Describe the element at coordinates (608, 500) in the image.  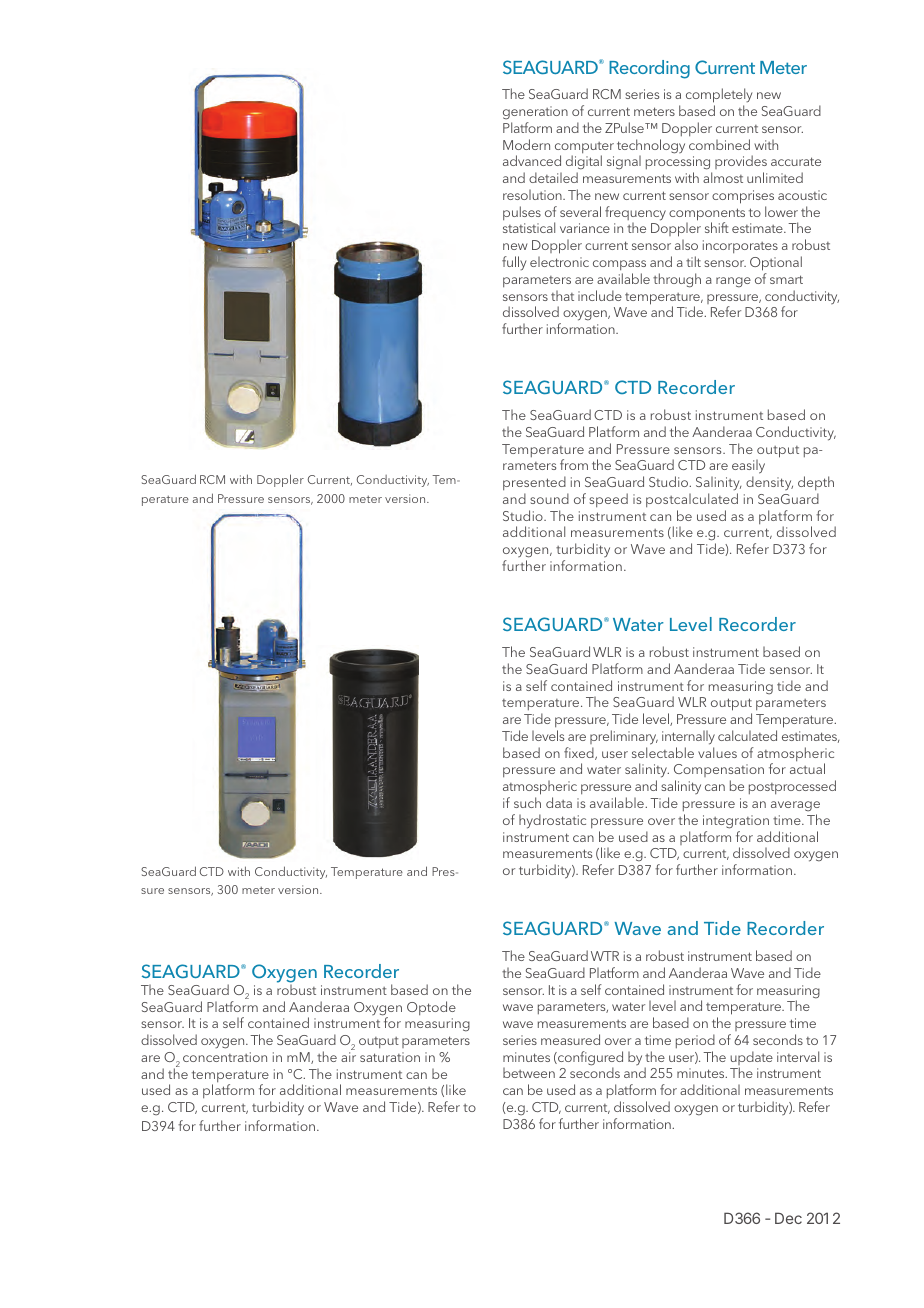
I see `speed` at that location.
